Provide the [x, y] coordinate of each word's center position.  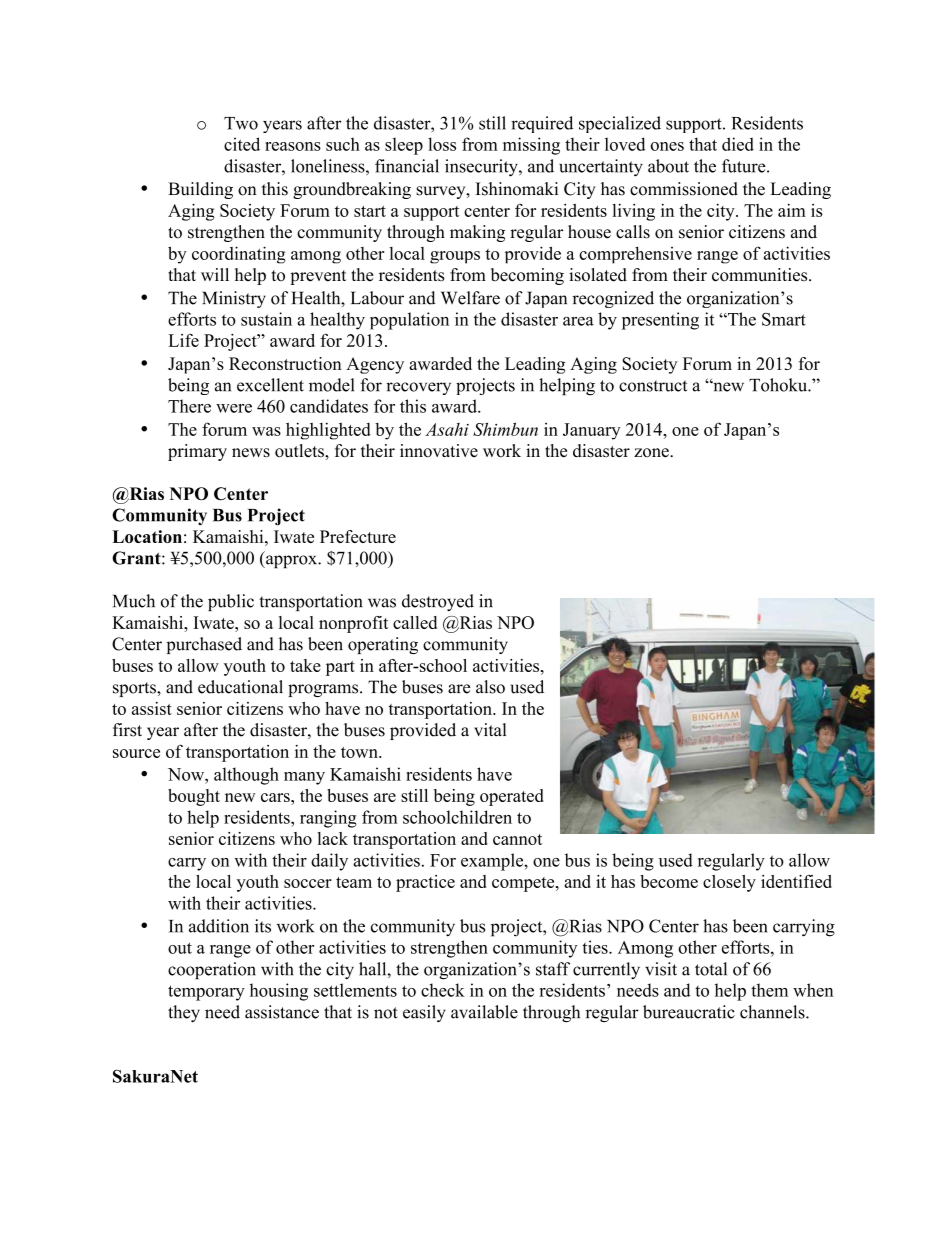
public [231, 602]
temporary [206, 993]
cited [242, 144]
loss [442, 144]
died [738, 144]
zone [652, 453]
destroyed [438, 602]
